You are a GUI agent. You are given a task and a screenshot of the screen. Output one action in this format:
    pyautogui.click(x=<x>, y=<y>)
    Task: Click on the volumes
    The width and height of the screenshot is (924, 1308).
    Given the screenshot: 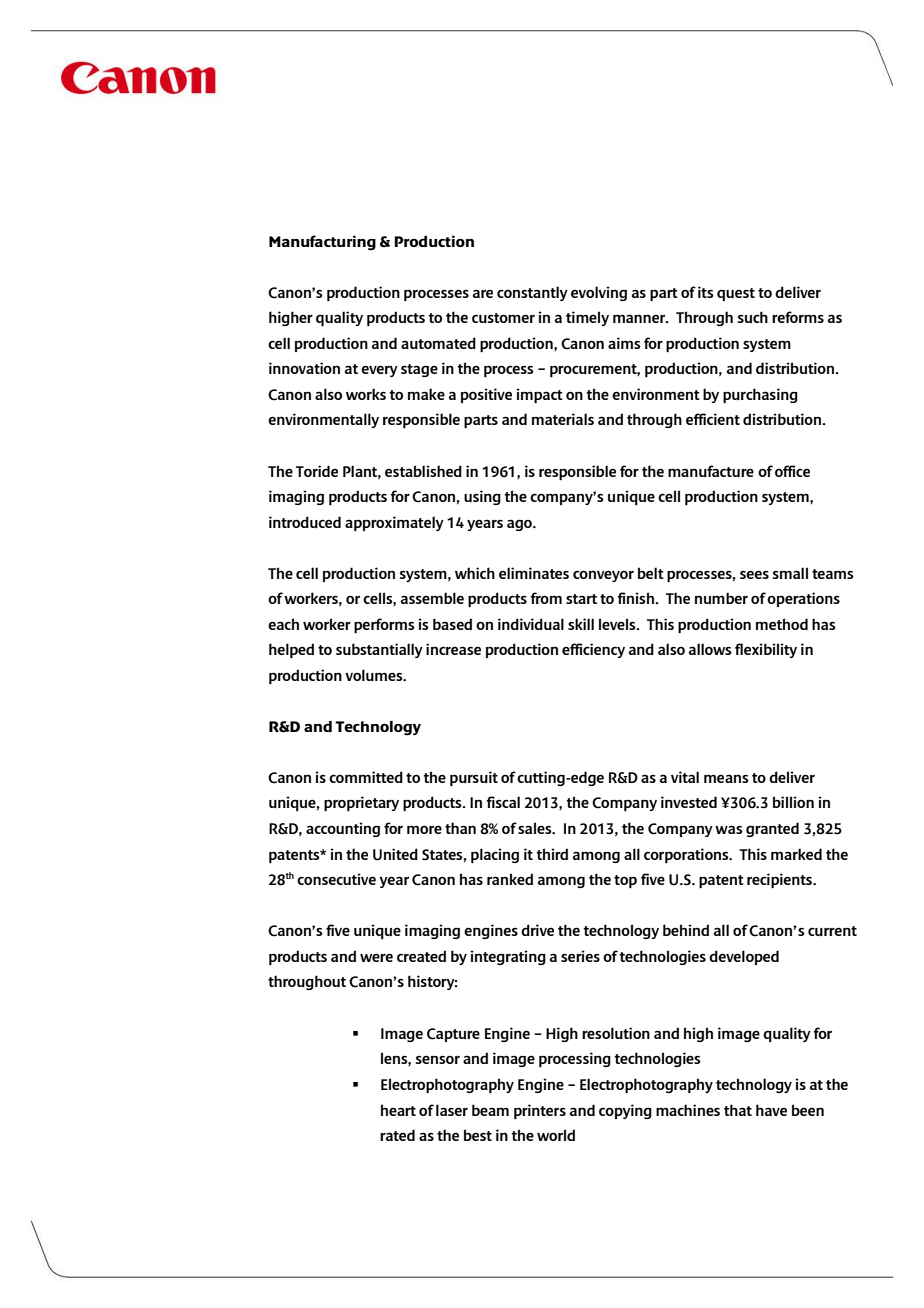 What is the action you would take?
    pyautogui.click(x=375, y=675)
